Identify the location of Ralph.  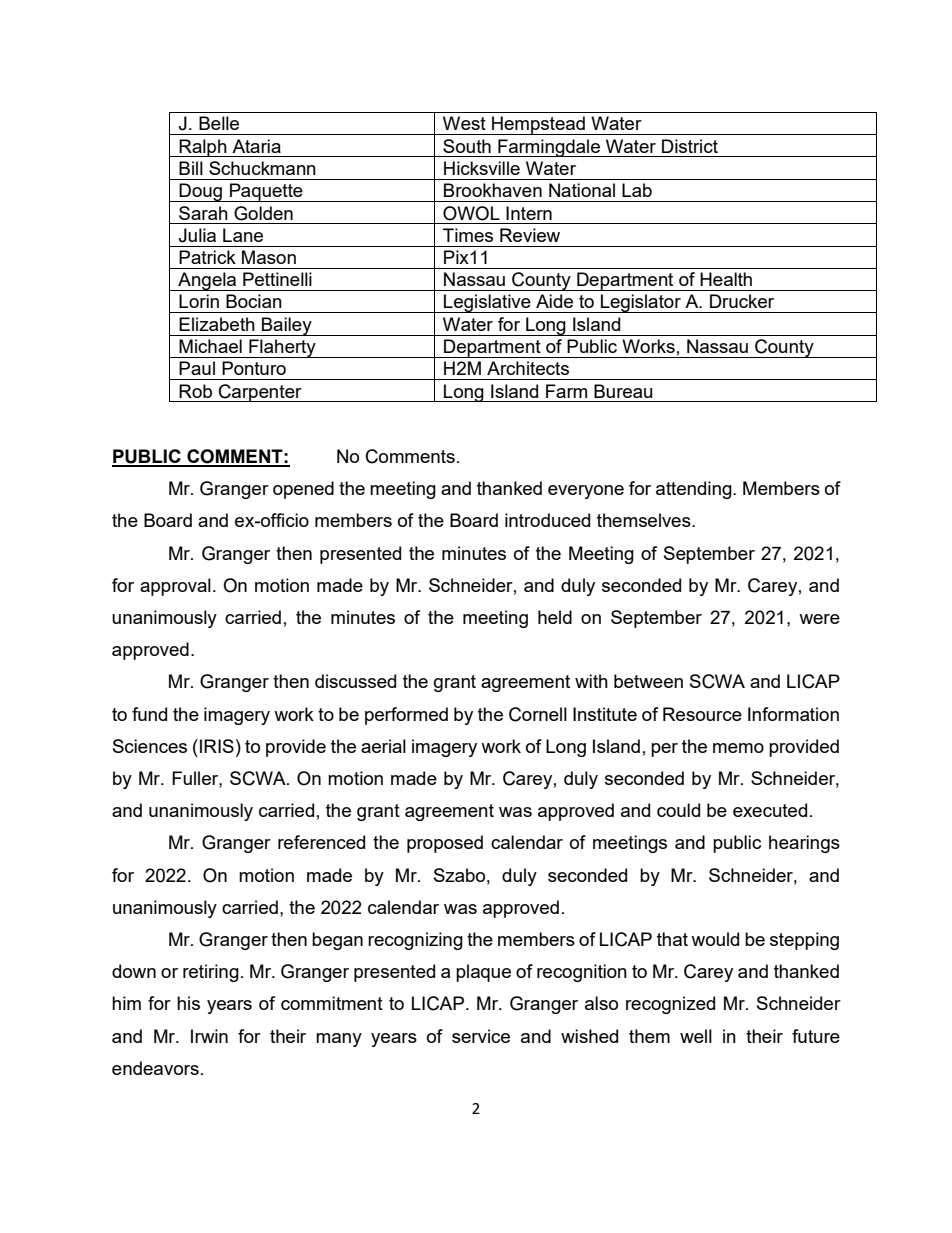
(203, 148).
